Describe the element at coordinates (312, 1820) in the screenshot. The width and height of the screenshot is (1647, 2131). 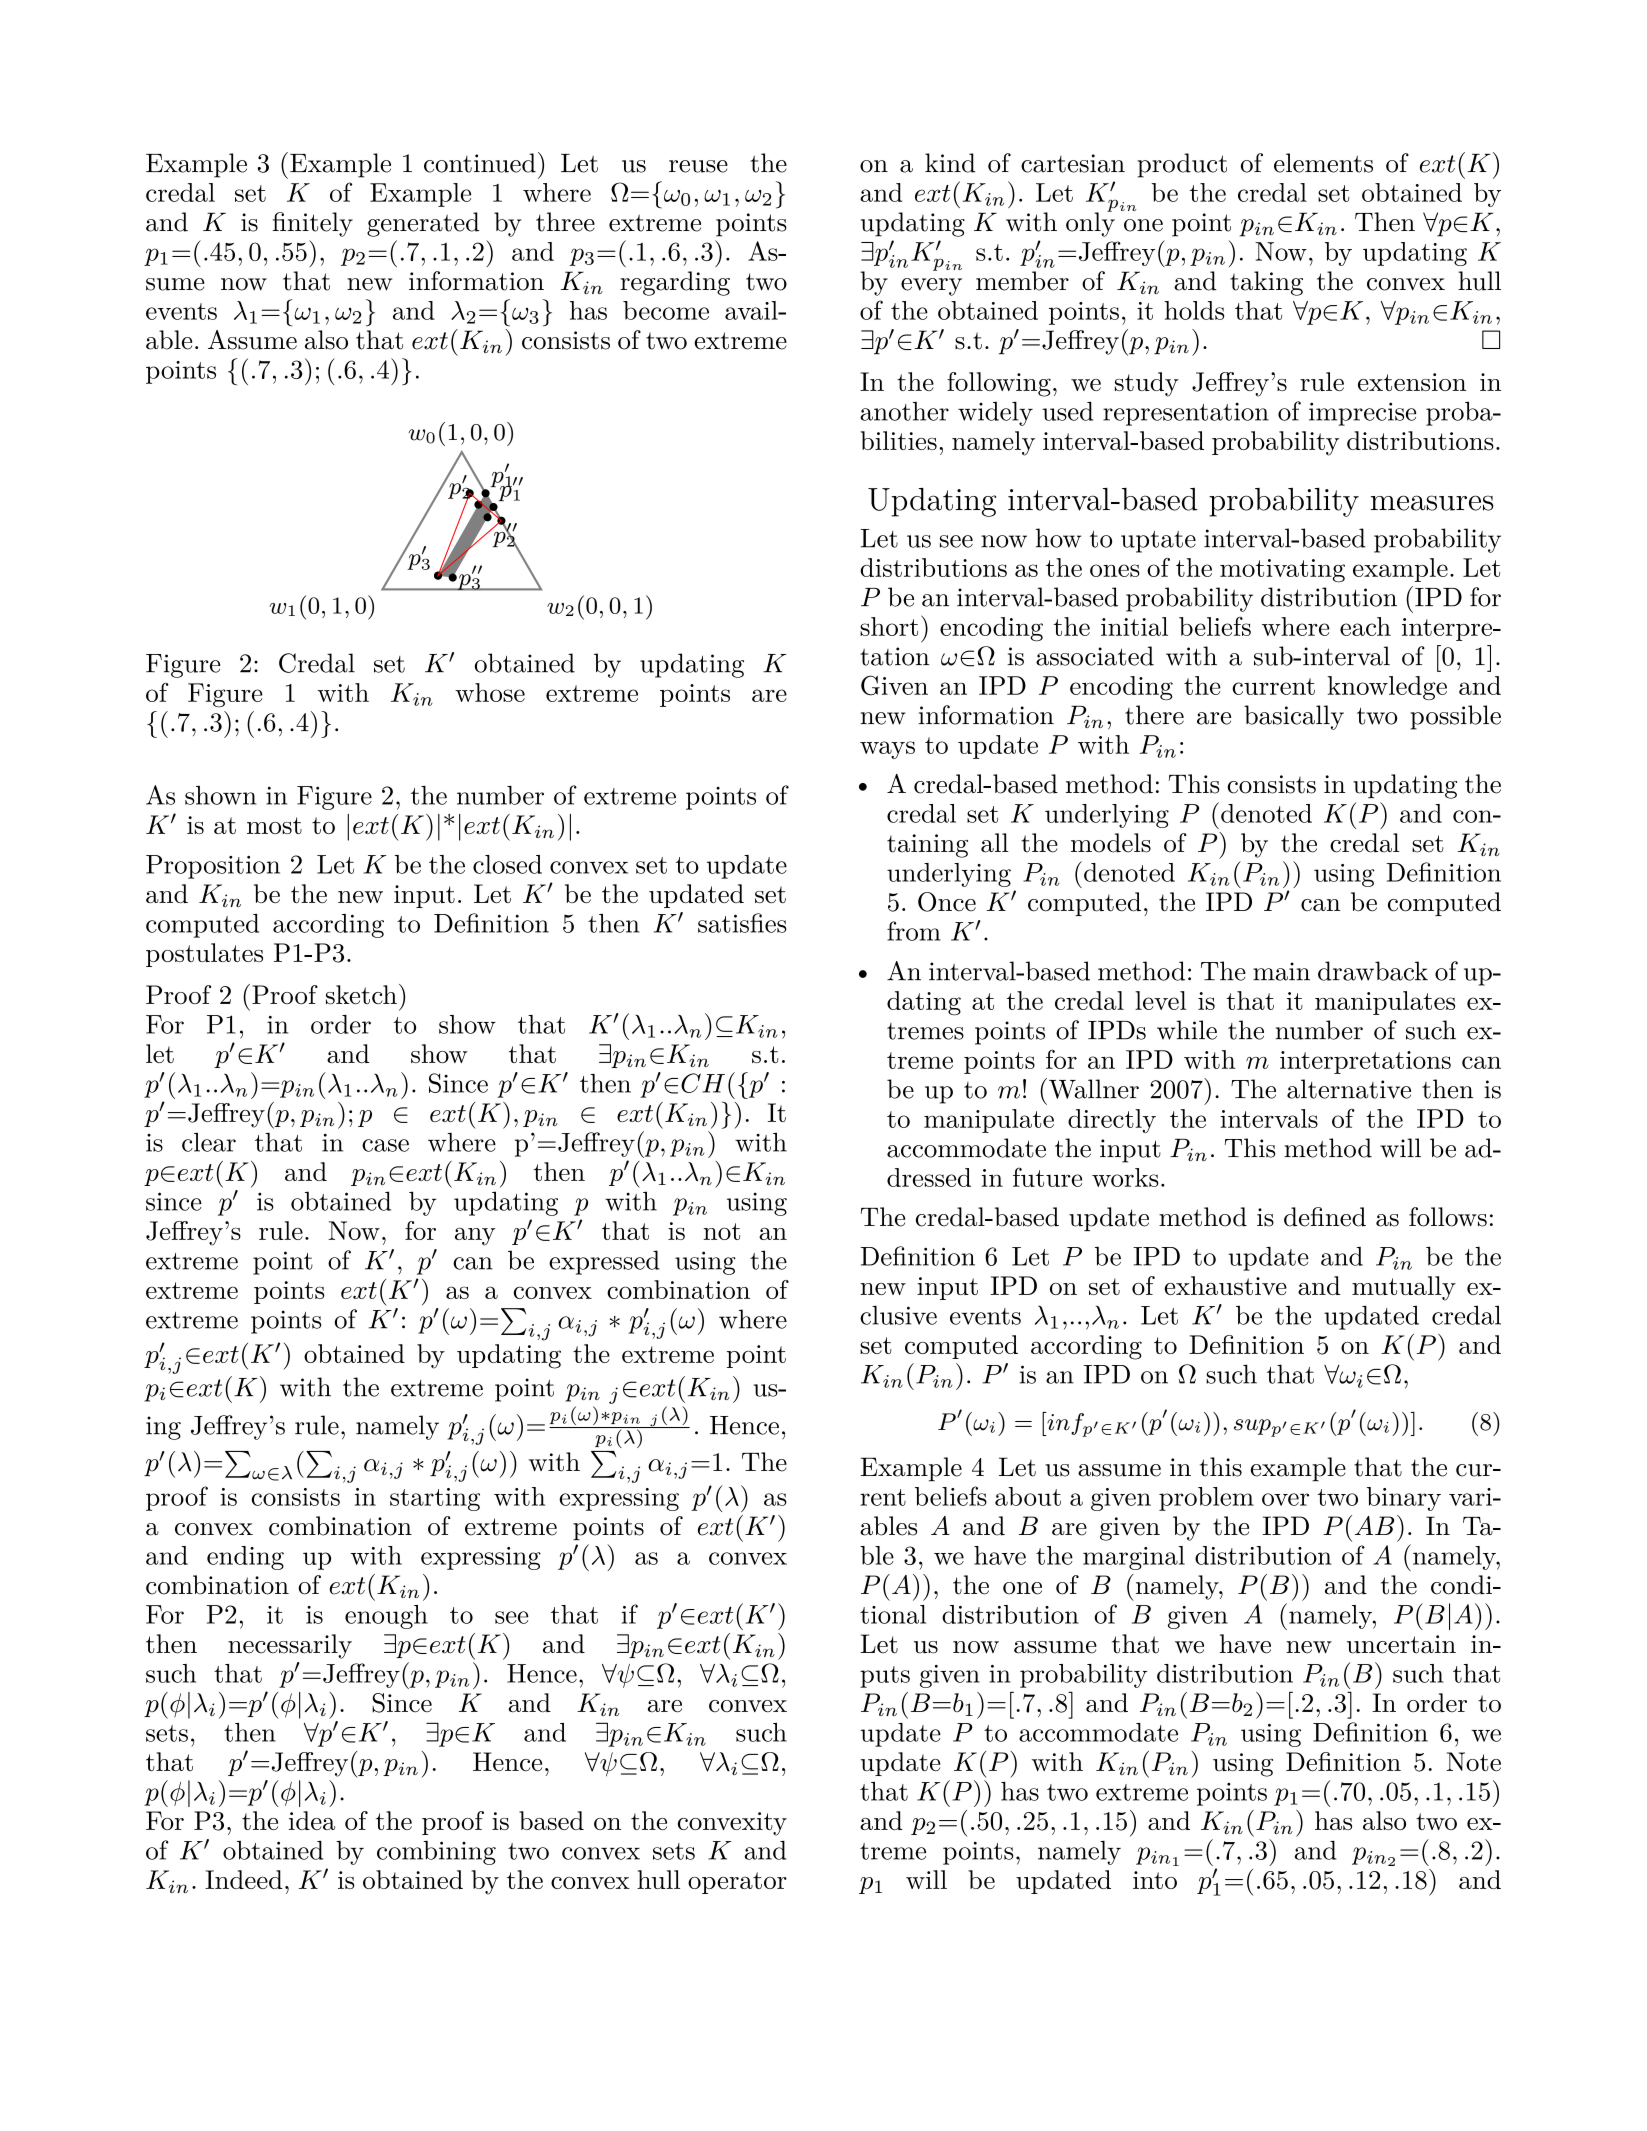
I see `idea` at that location.
